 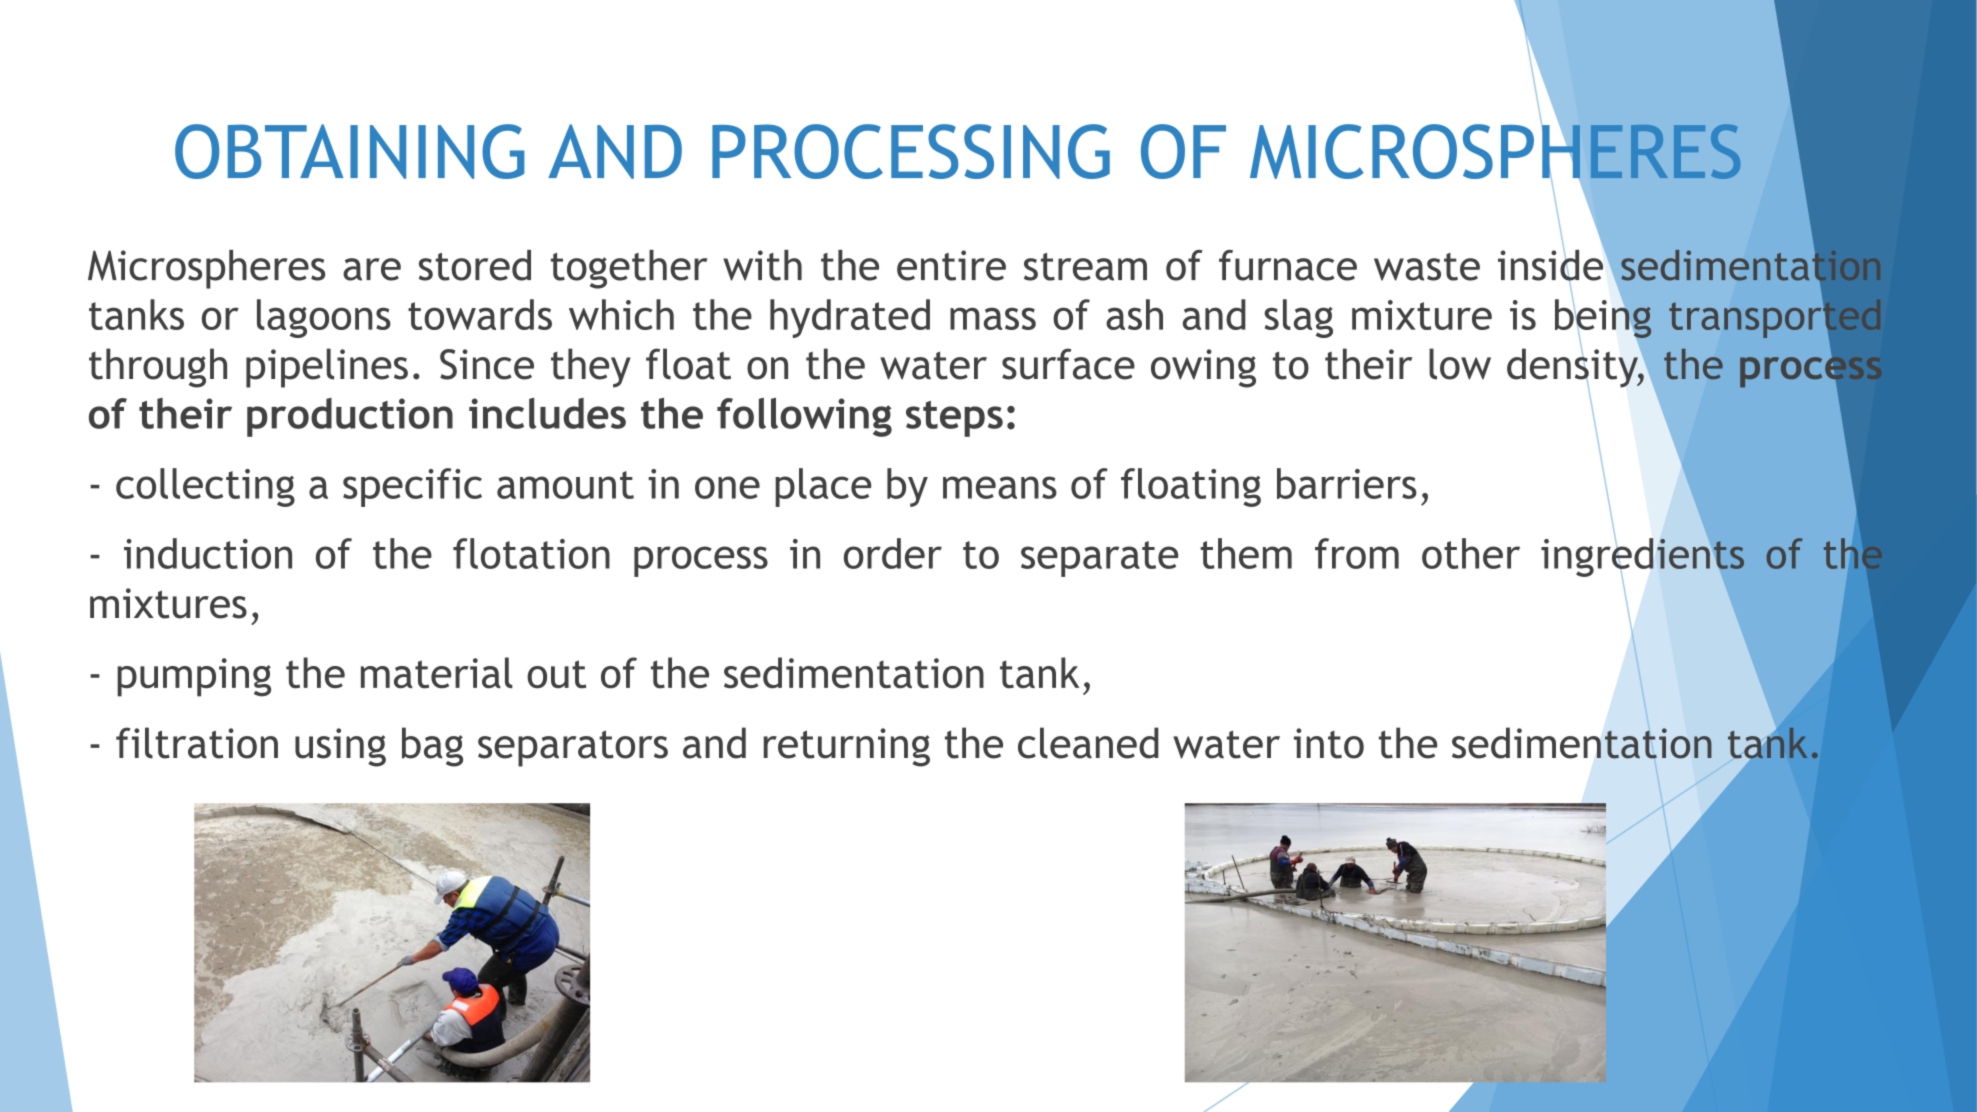 What do you see at coordinates (762, 265) in the screenshot?
I see `with` at bounding box center [762, 265].
